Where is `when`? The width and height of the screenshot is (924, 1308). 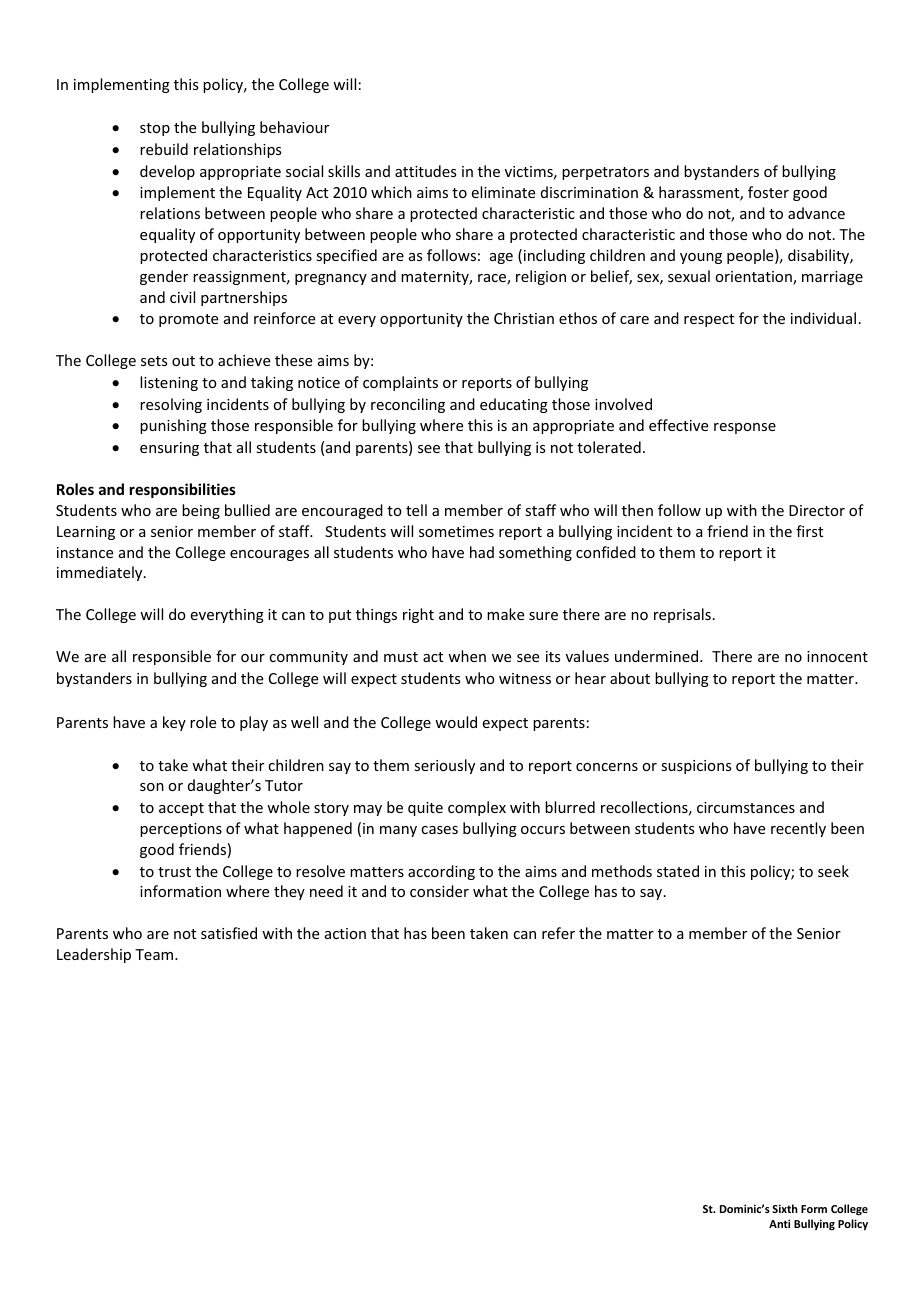
when is located at coordinates (467, 656).
